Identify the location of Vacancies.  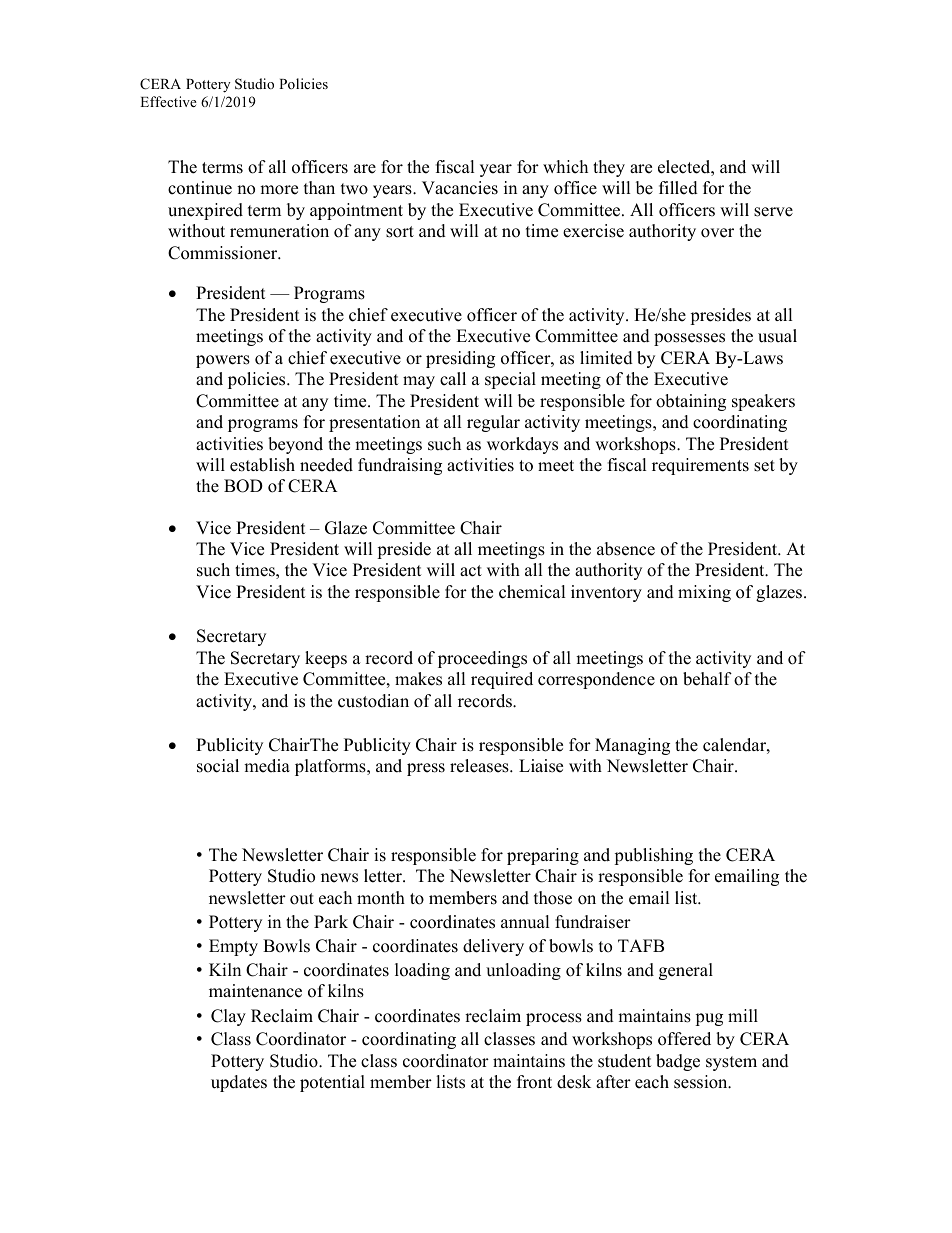
(460, 188).
